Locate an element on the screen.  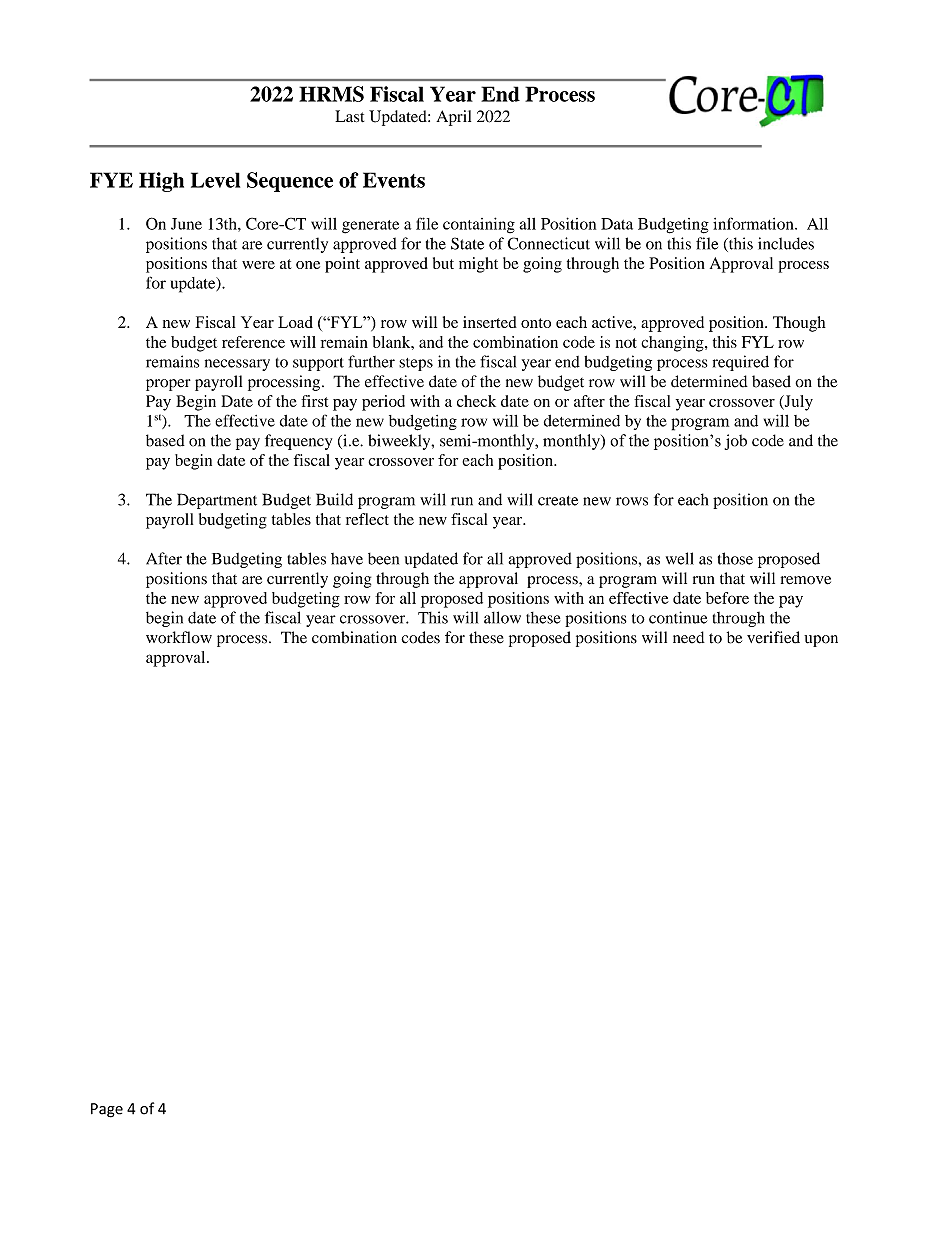
Page is located at coordinates (107, 1110).
